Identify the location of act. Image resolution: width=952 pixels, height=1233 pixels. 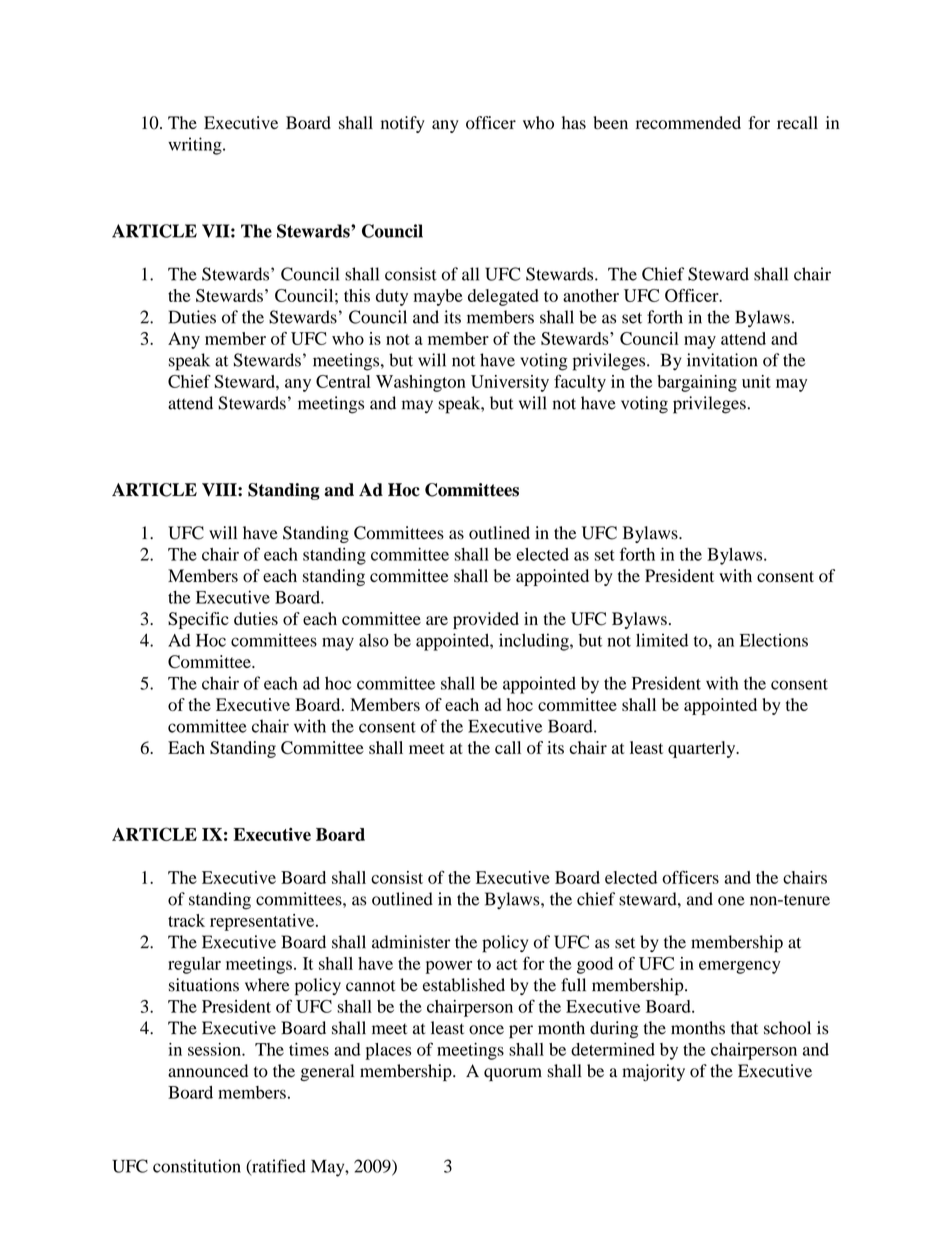
(507, 964).
